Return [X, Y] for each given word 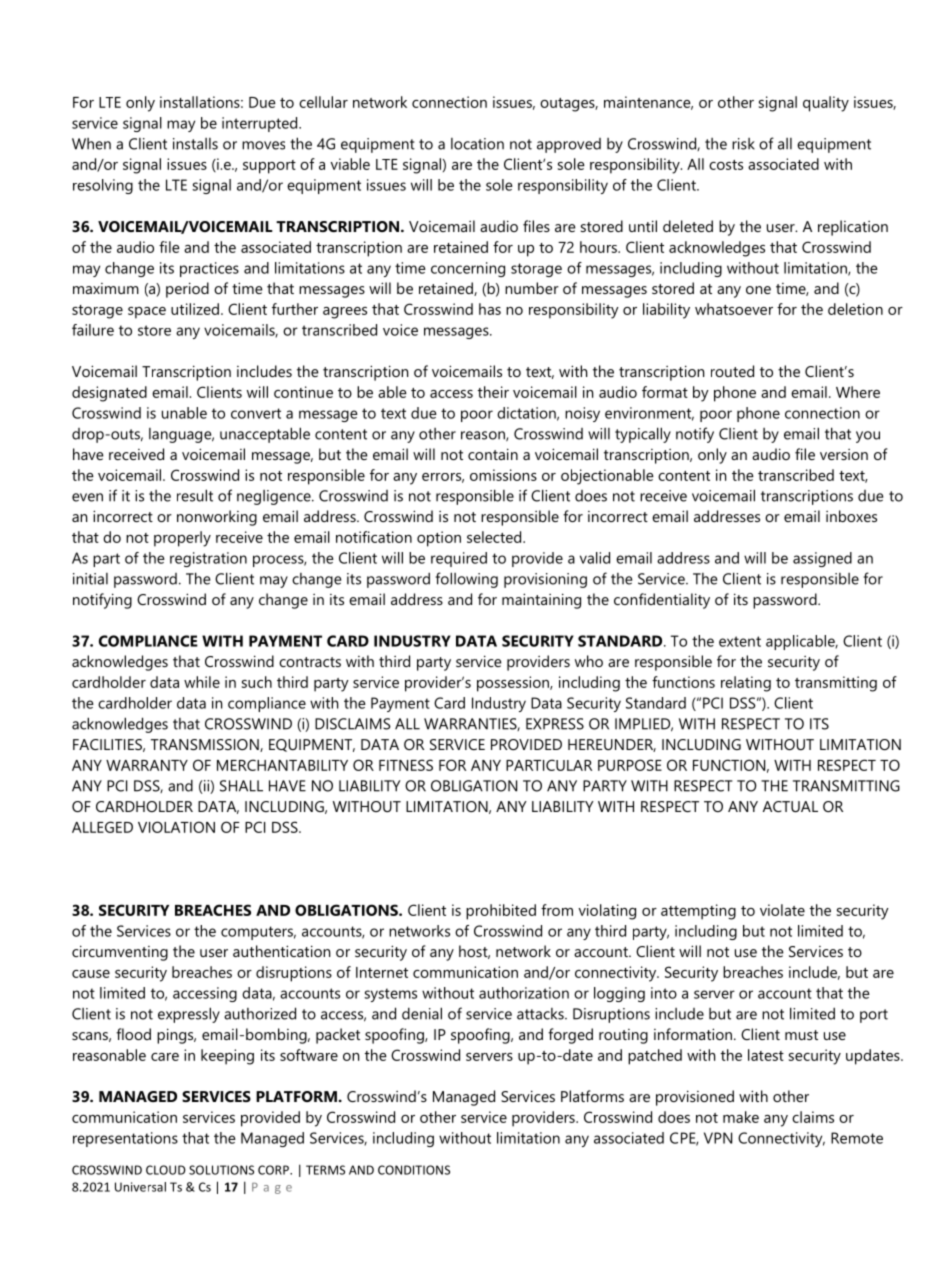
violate [782, 910]
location [477, 144]
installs [195, 144]
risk [743, 144]
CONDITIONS [414, 1170]
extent [740, 641]
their [493, 392]
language [181, 435]
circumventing [120, 953]
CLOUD [166, 1170]
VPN [718, 1138]
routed [732, 371]
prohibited [501, 912]
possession [514, 684]
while [202, 682]
